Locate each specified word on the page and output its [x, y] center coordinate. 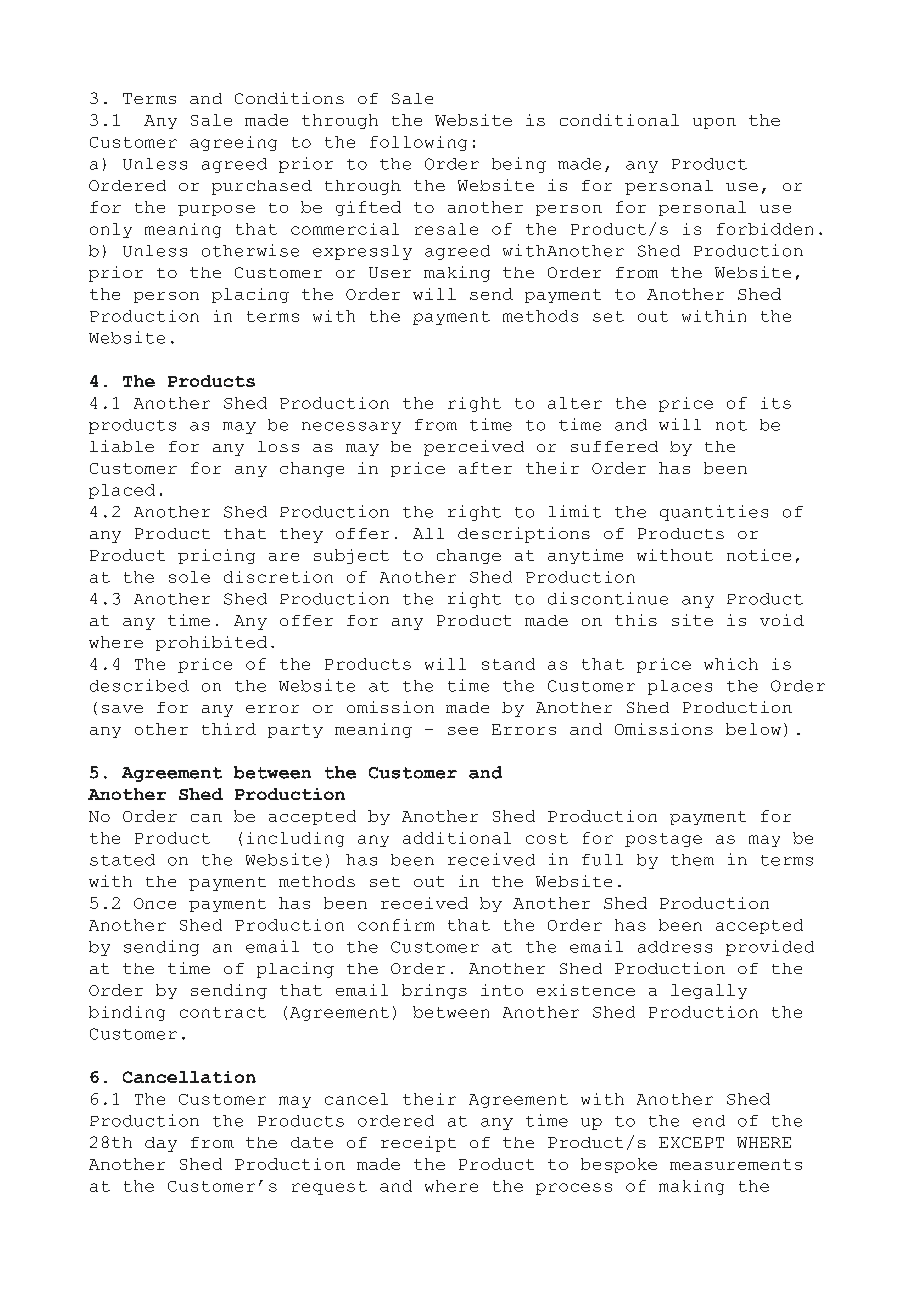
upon [714, 123]
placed [122, 491]
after [485, 468]
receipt [418, 1144]
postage [663, 840]
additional [457, 838]
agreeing [233, 143]
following [418, 143]
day [161, 1144]
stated [122, 860]
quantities [714, 513]
